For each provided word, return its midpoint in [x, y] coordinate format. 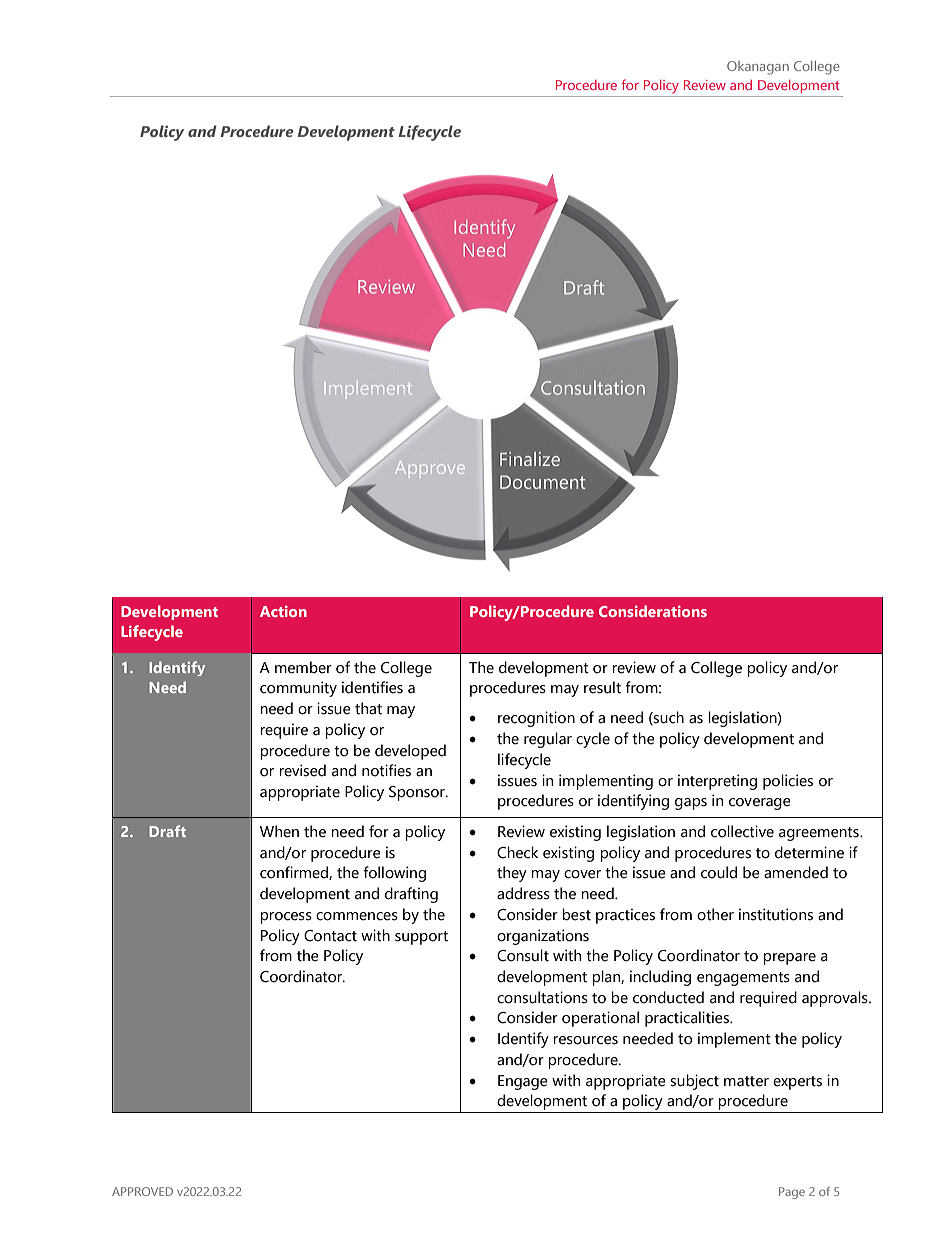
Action [283, 611]
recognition [536, 719]
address [523, 893]
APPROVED [142, 1191]
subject [694, 1082]
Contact [330, 936]
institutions [776, 914]
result [602, 687]
